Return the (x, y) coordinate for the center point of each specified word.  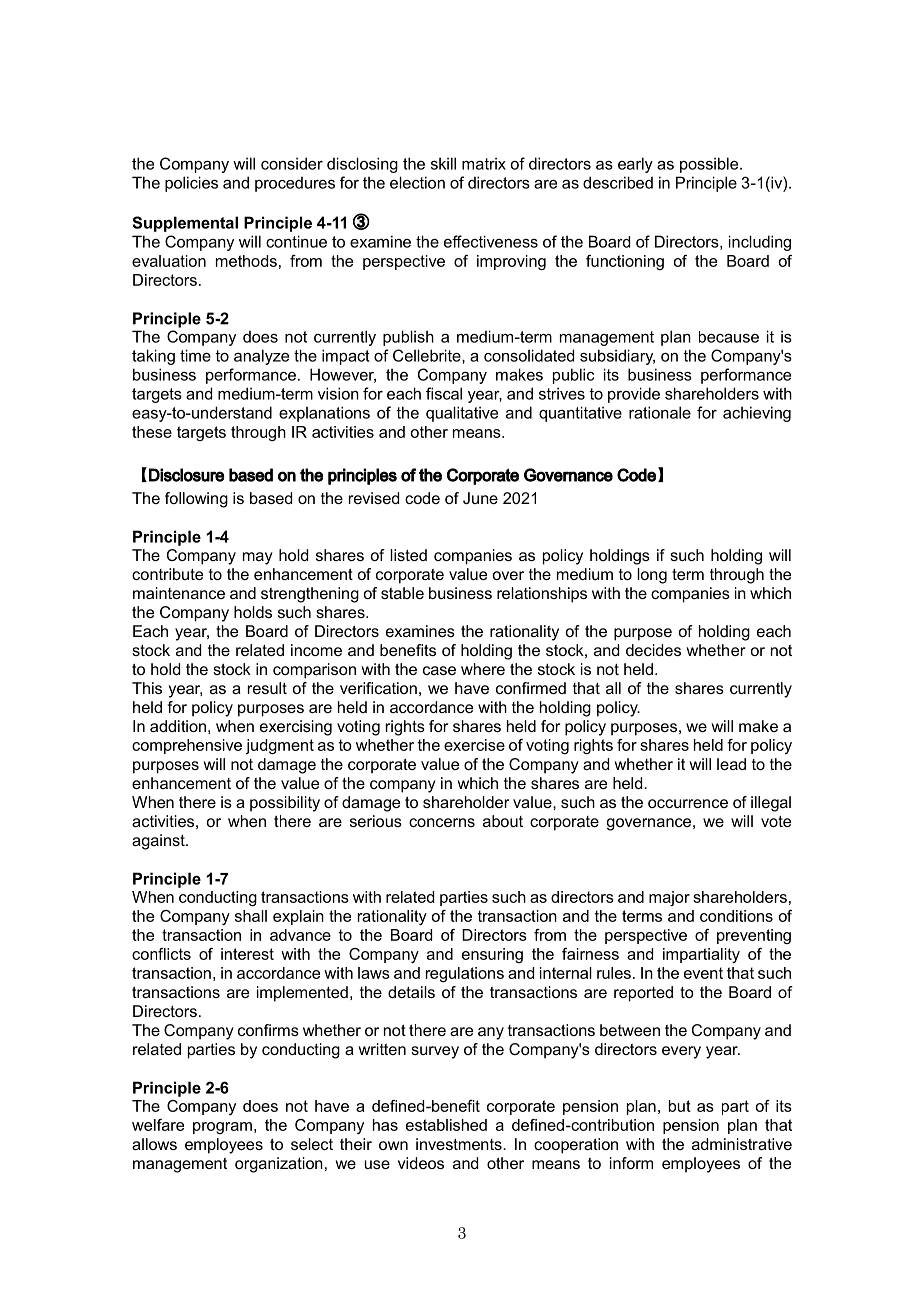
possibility (285, 804)
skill (443, 163)
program (222, 1128)
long (652, 576)
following (196, 500)
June (480, 498)
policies (191, 184)
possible (710, 165)
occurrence (688, 803)
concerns (442, 822)
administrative (742, 1144)
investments (460, 1144)
